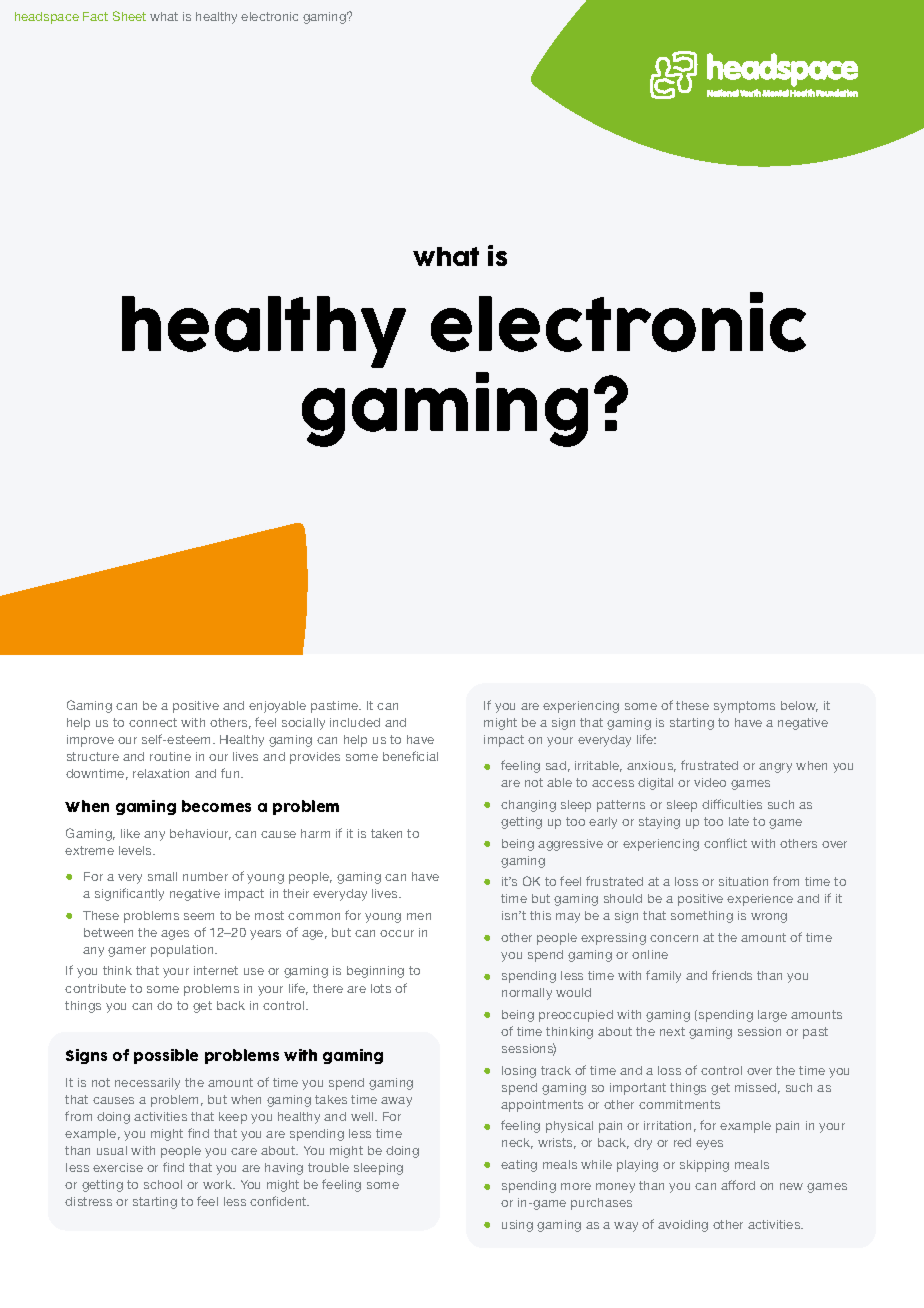 The width and height of the document is (924, 1308). What do you see at coordinates (303, 724) in the document?
I see `socially` at bounding box center [303, 724].
